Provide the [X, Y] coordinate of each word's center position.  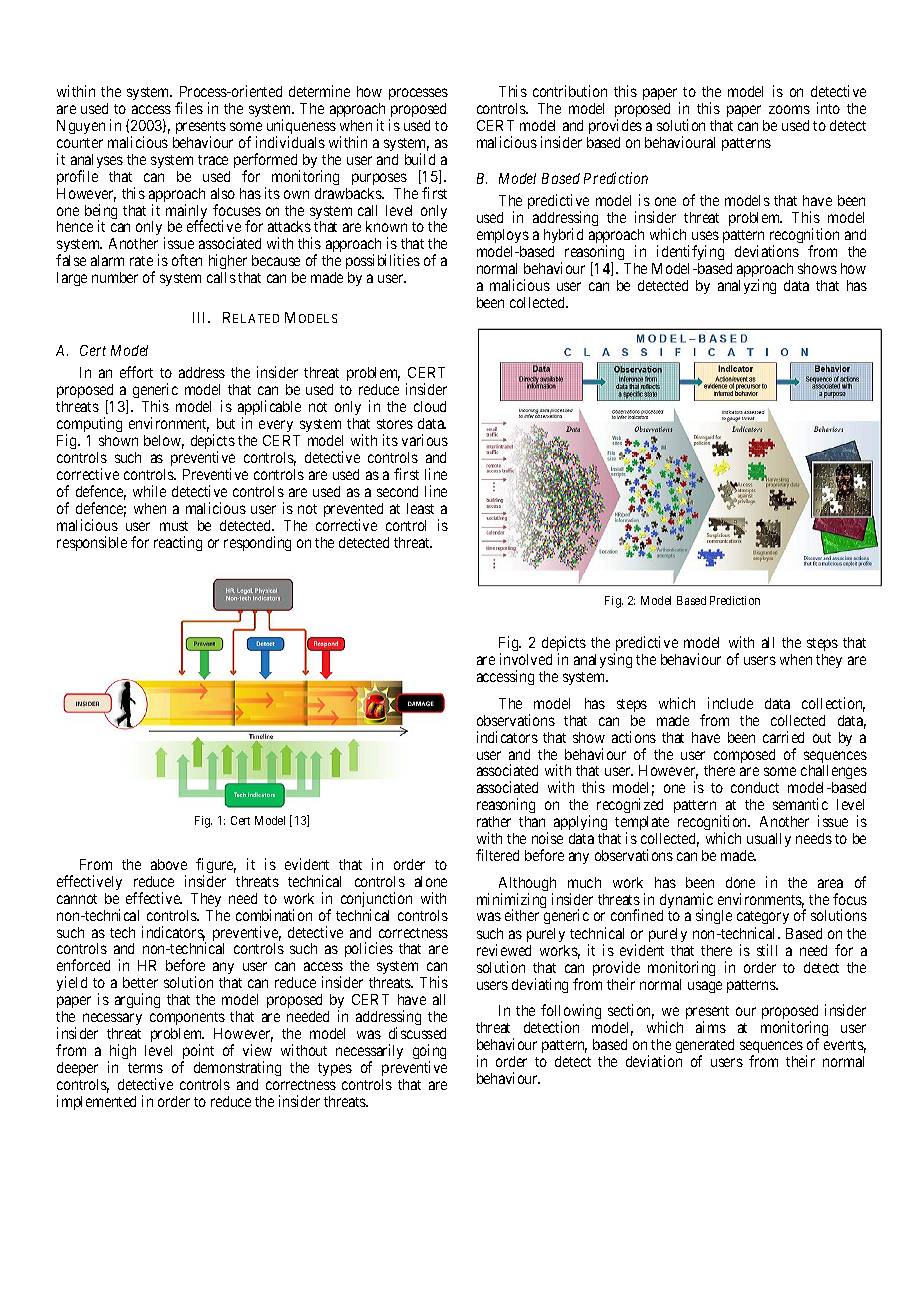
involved [526, 659]
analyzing [747, 286]
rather [494, 821]
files [189, 108]
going [429, 1053]
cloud [430, 406]
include [730, 703]
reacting [178, 543]
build [420, 159]
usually [768, 842]
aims [711, 1027]
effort [136, 372]
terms [145, 1068]
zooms [789, 109]
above [169, 864]
